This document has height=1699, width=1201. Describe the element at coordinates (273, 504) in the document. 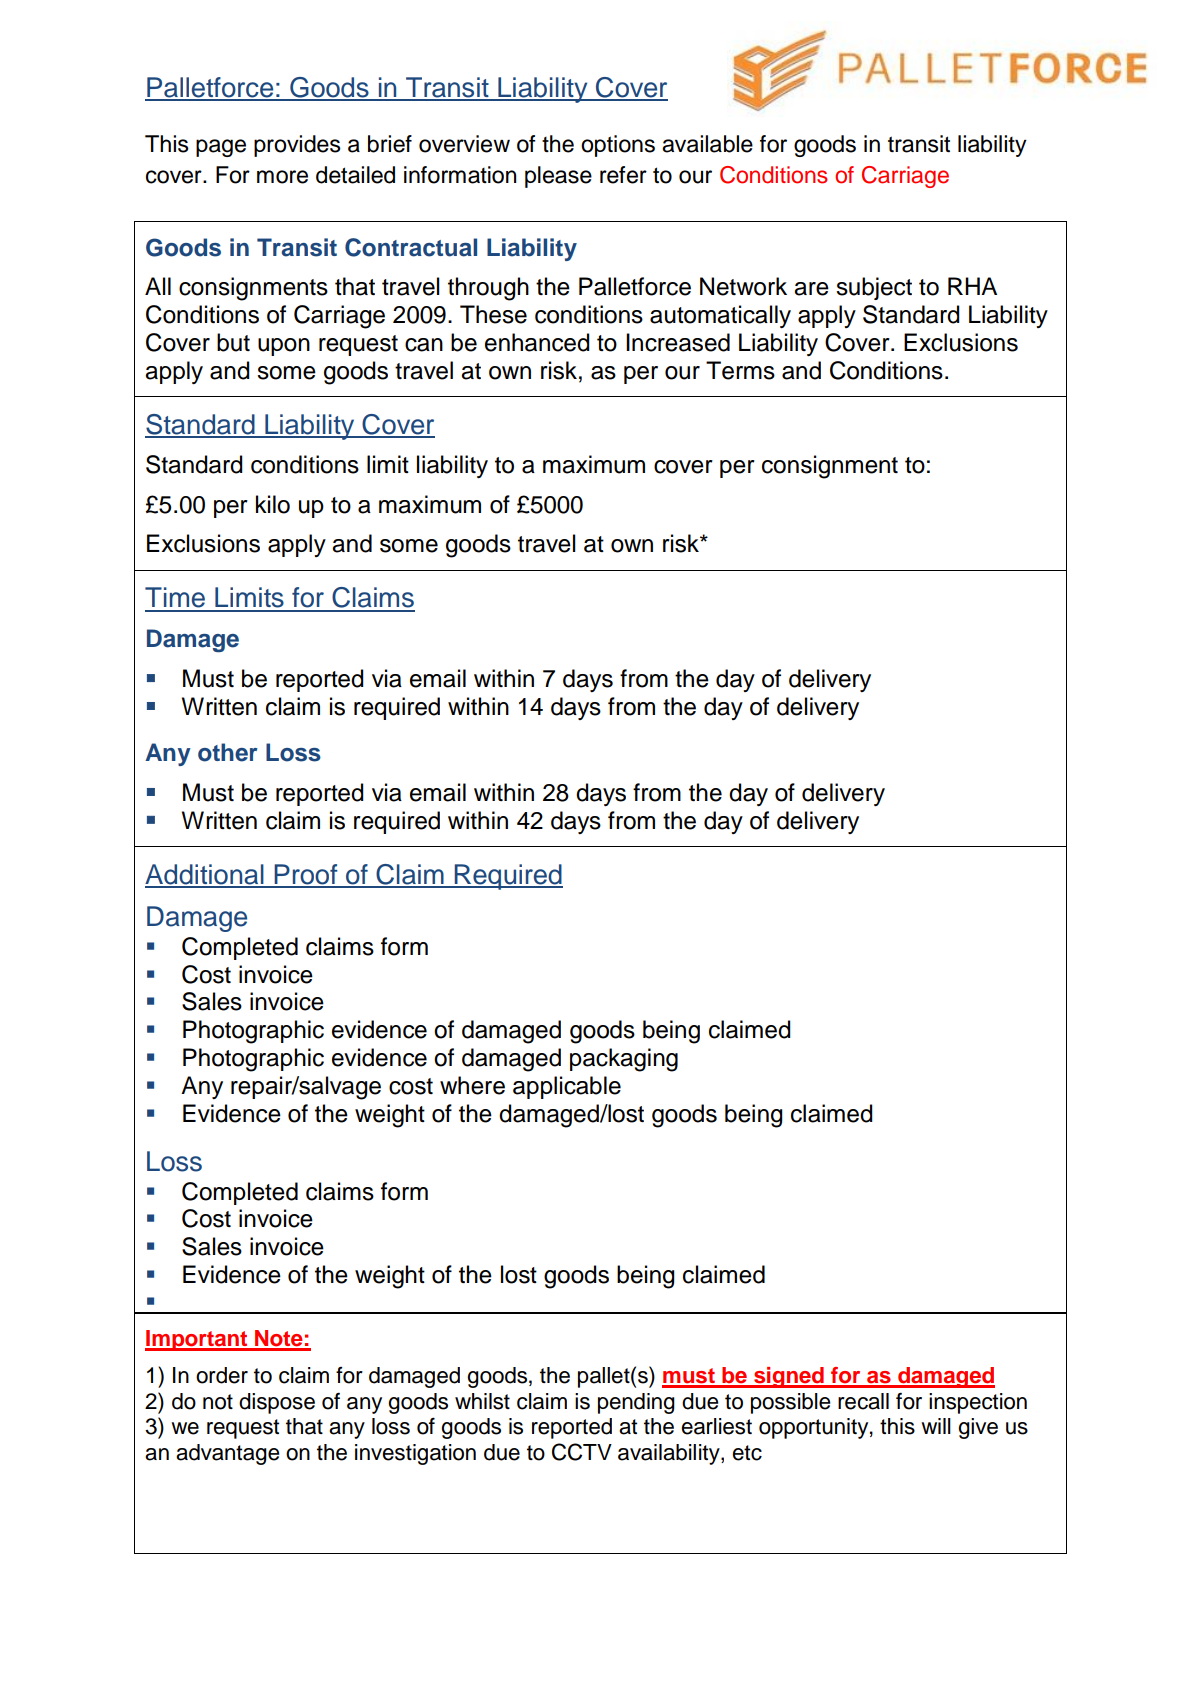

I see `kilo` at that location.
